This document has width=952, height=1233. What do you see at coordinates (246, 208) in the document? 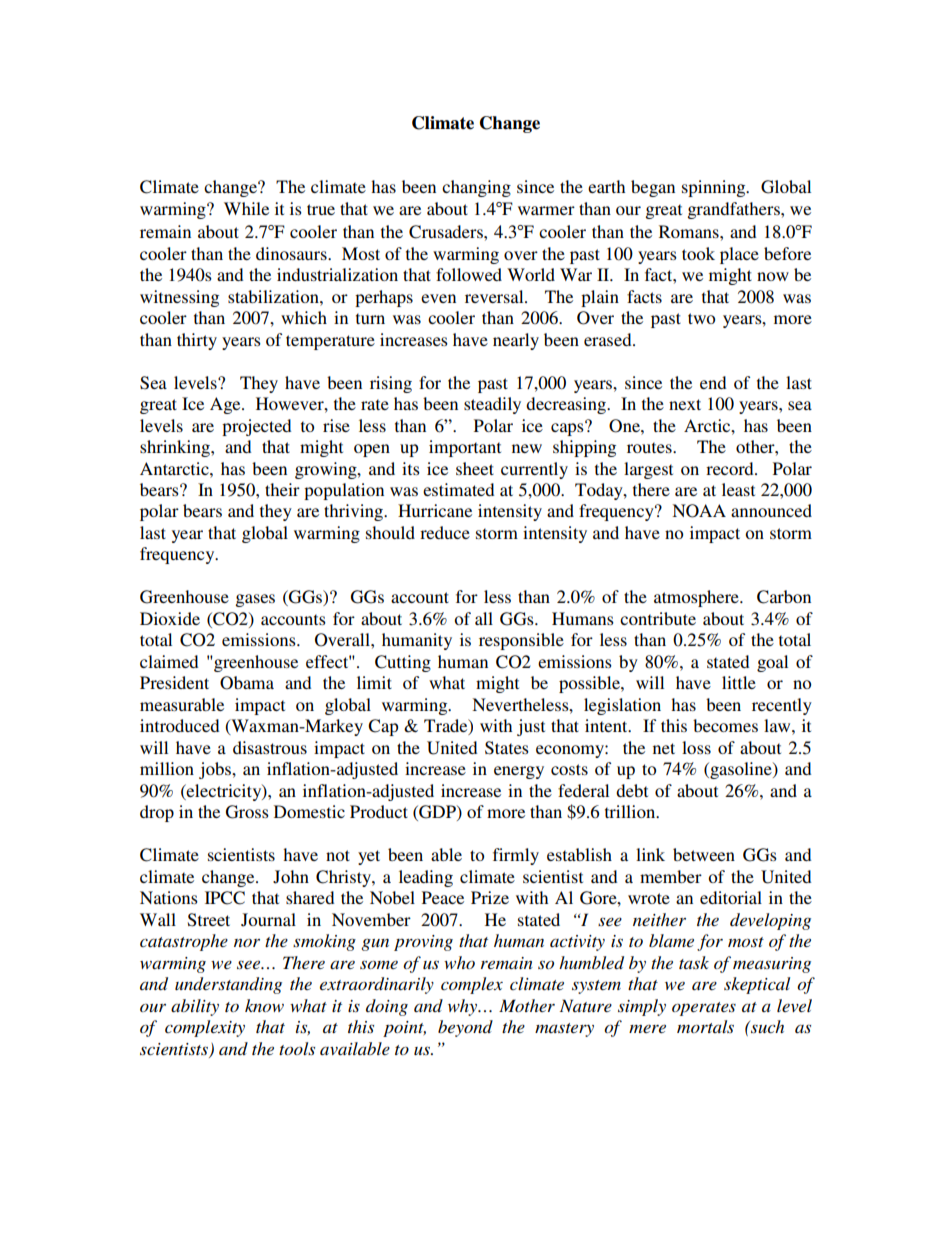
I see `While` at bounding box center [246, 208].
